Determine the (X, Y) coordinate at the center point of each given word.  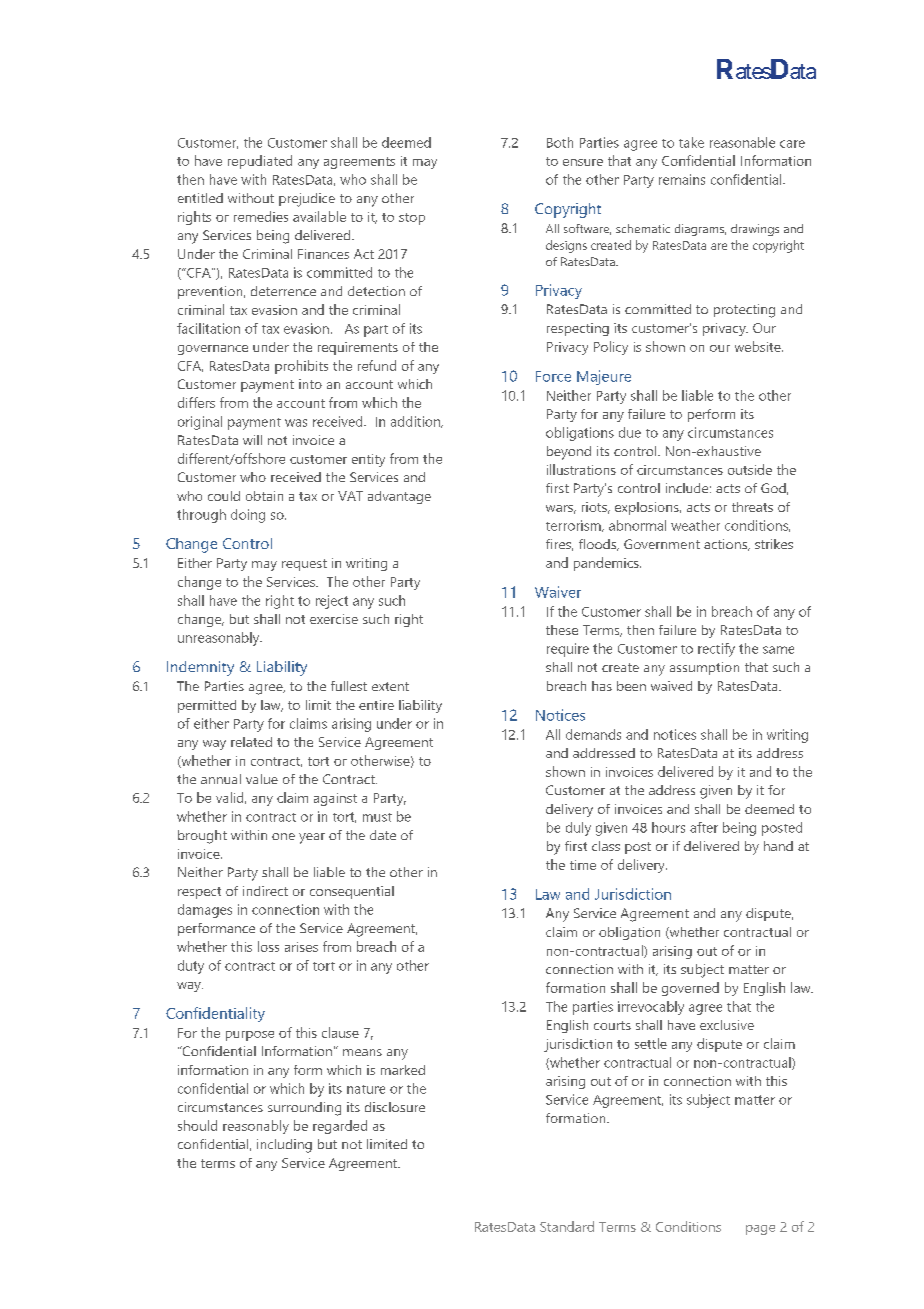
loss (268, 946)
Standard (567, 1226)
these (562, 630)
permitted (207, 706)
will (252, 440)
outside (750, 469)
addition (416, 422)
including (284, 1146)
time (583, 865)
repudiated (260, 162)
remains (682, 179)
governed (690, 989)
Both (560, 142)
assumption (704, 668)
